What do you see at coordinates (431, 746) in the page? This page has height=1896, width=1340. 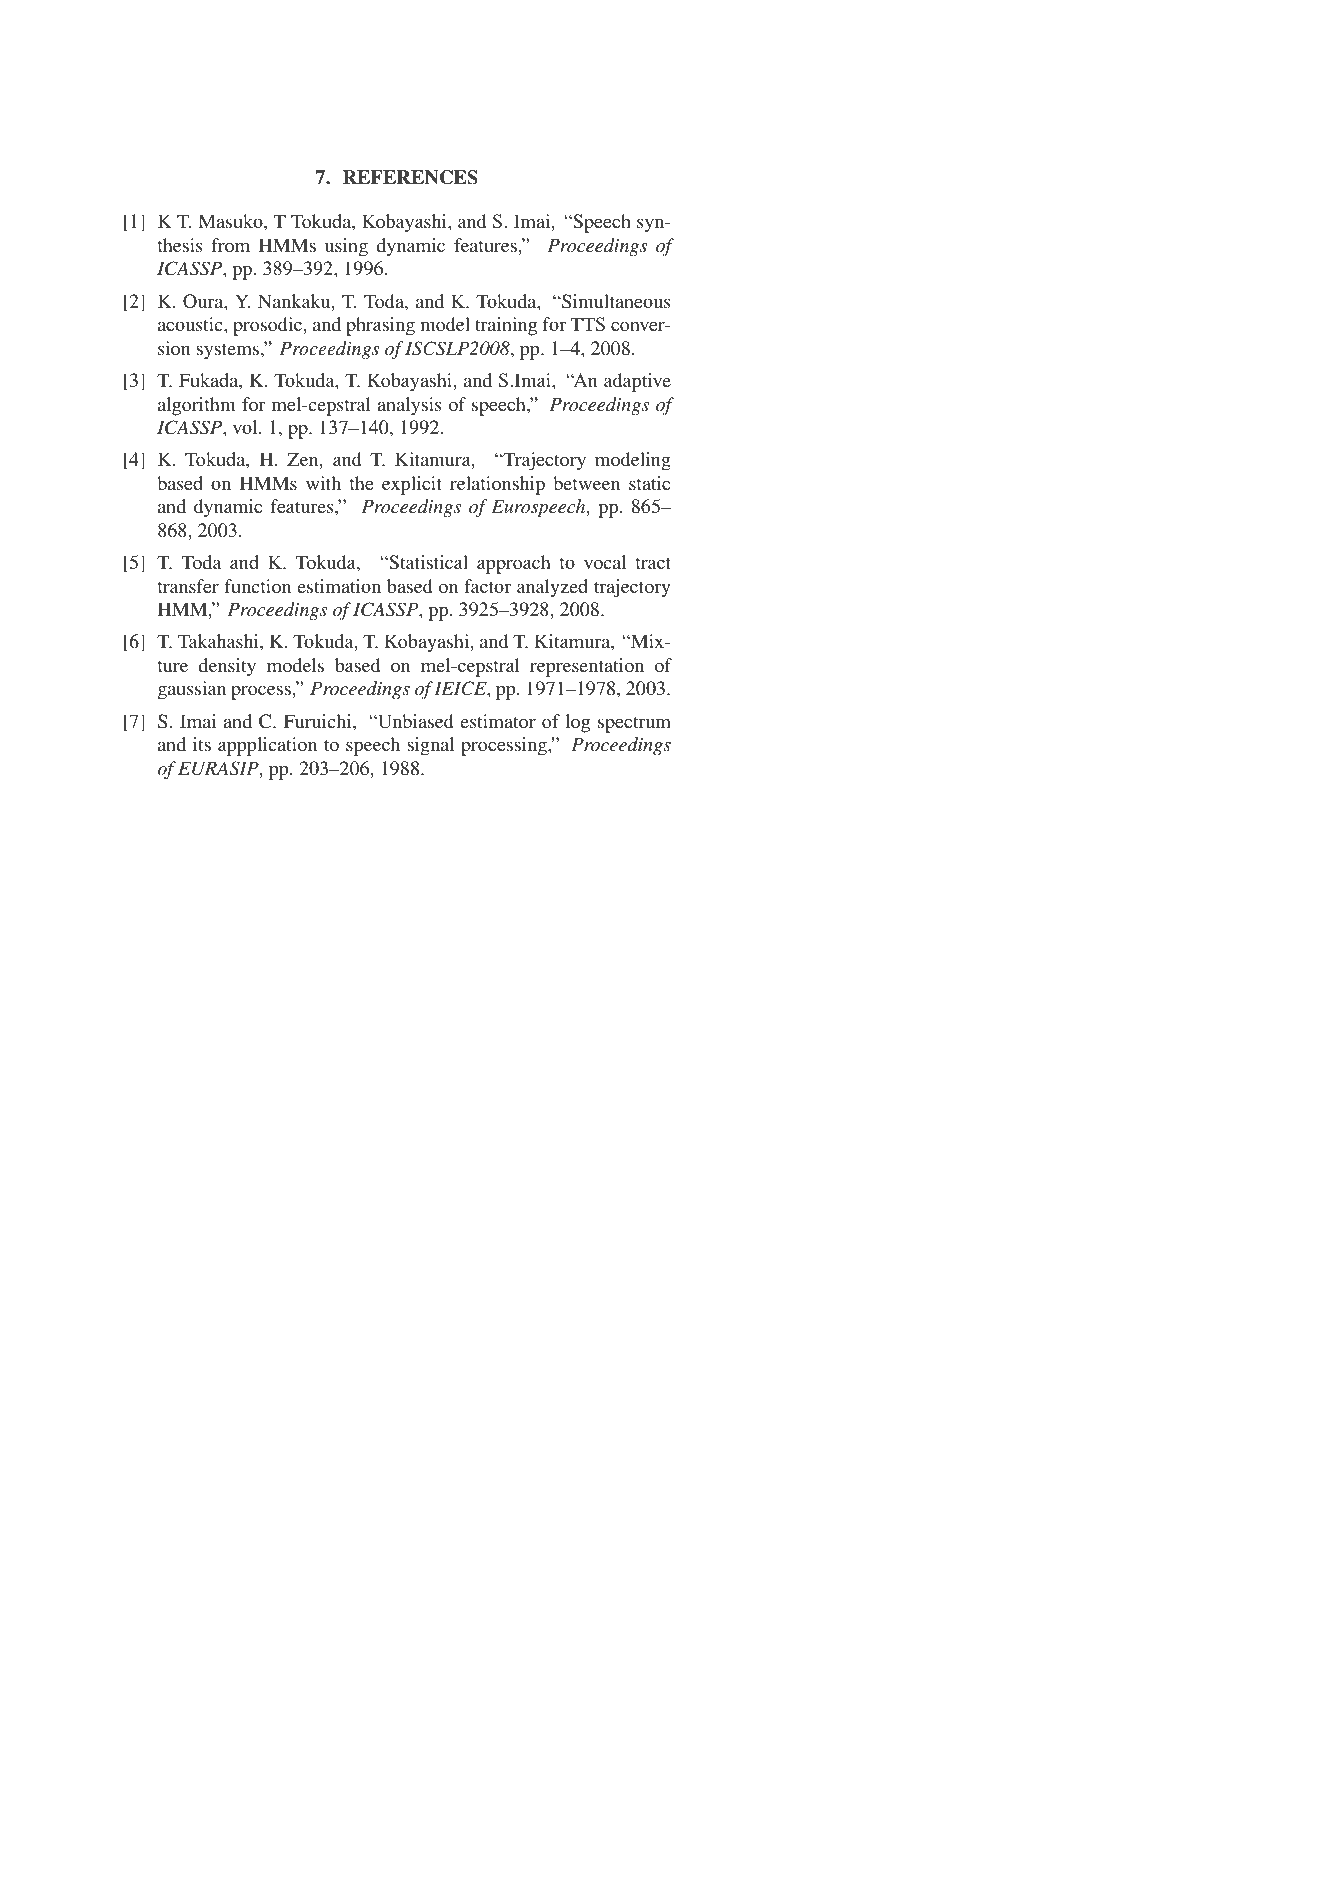 I see `signal` at bounding box center [431, 746].
